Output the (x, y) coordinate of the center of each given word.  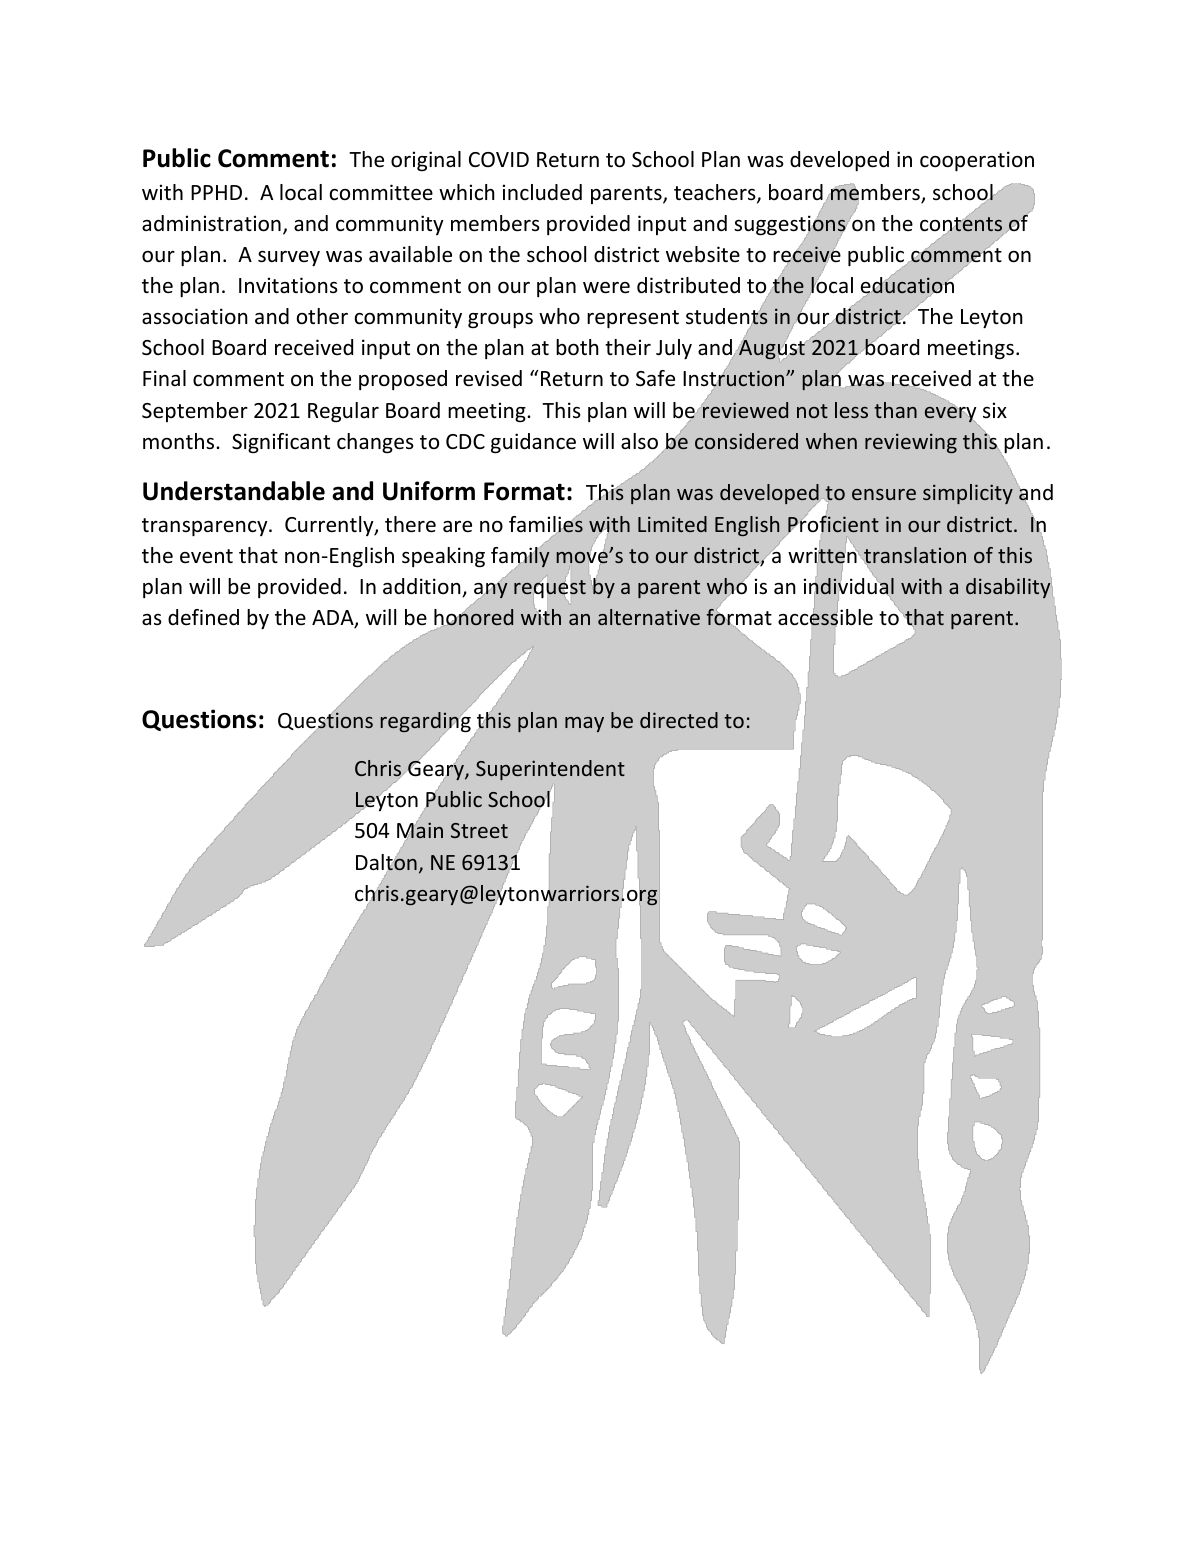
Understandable (234, 491)
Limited (672, 524)
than (895, 410)
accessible (825, 617)
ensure (884, 494)
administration (211, 223)
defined (203, 617)
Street (479, 830)
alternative (649, 617)
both (577, 347)
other (322, 316)
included (542, 192)
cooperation (977, 161)
